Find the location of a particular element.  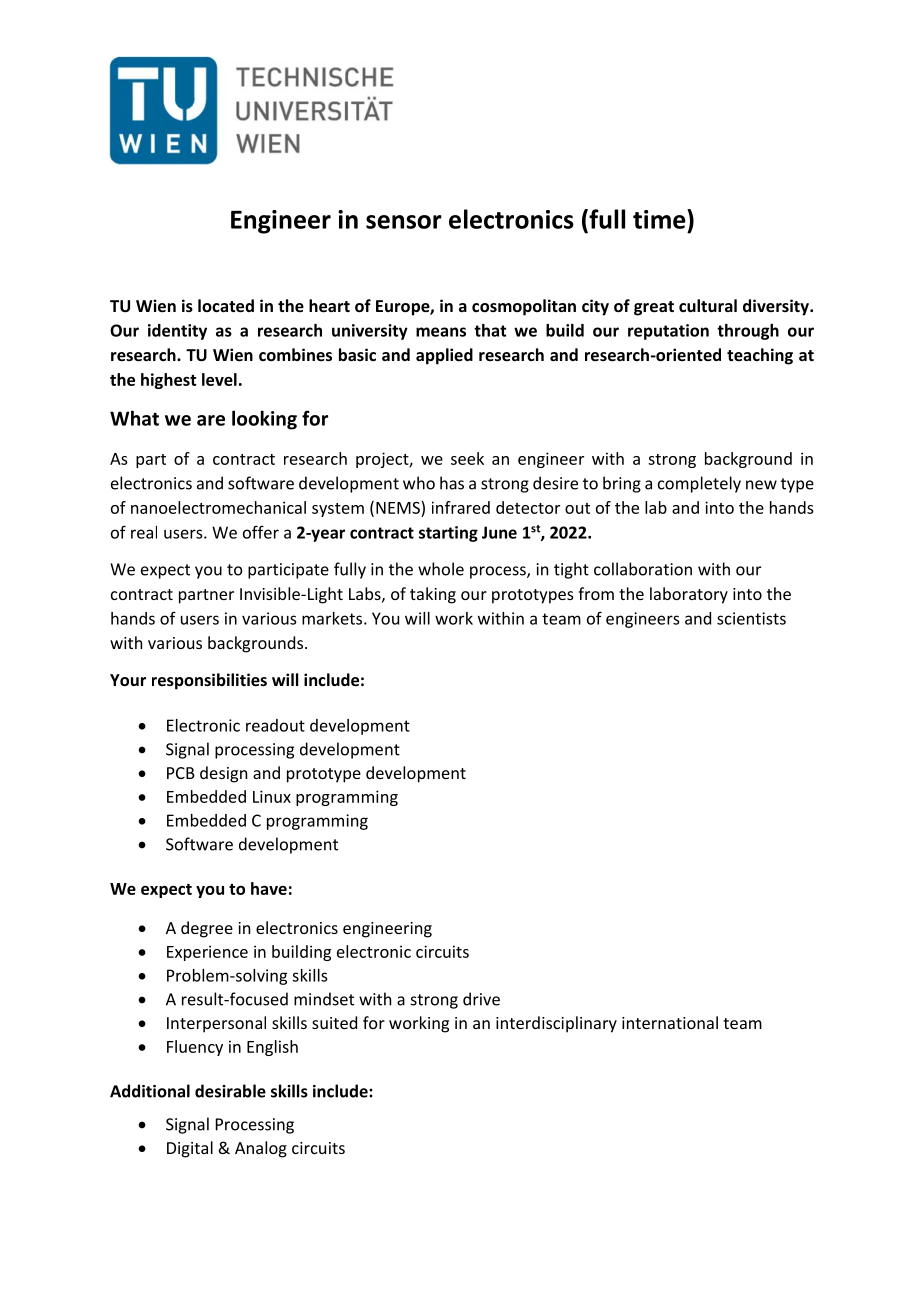

time is located at coordinates (660, 219).
